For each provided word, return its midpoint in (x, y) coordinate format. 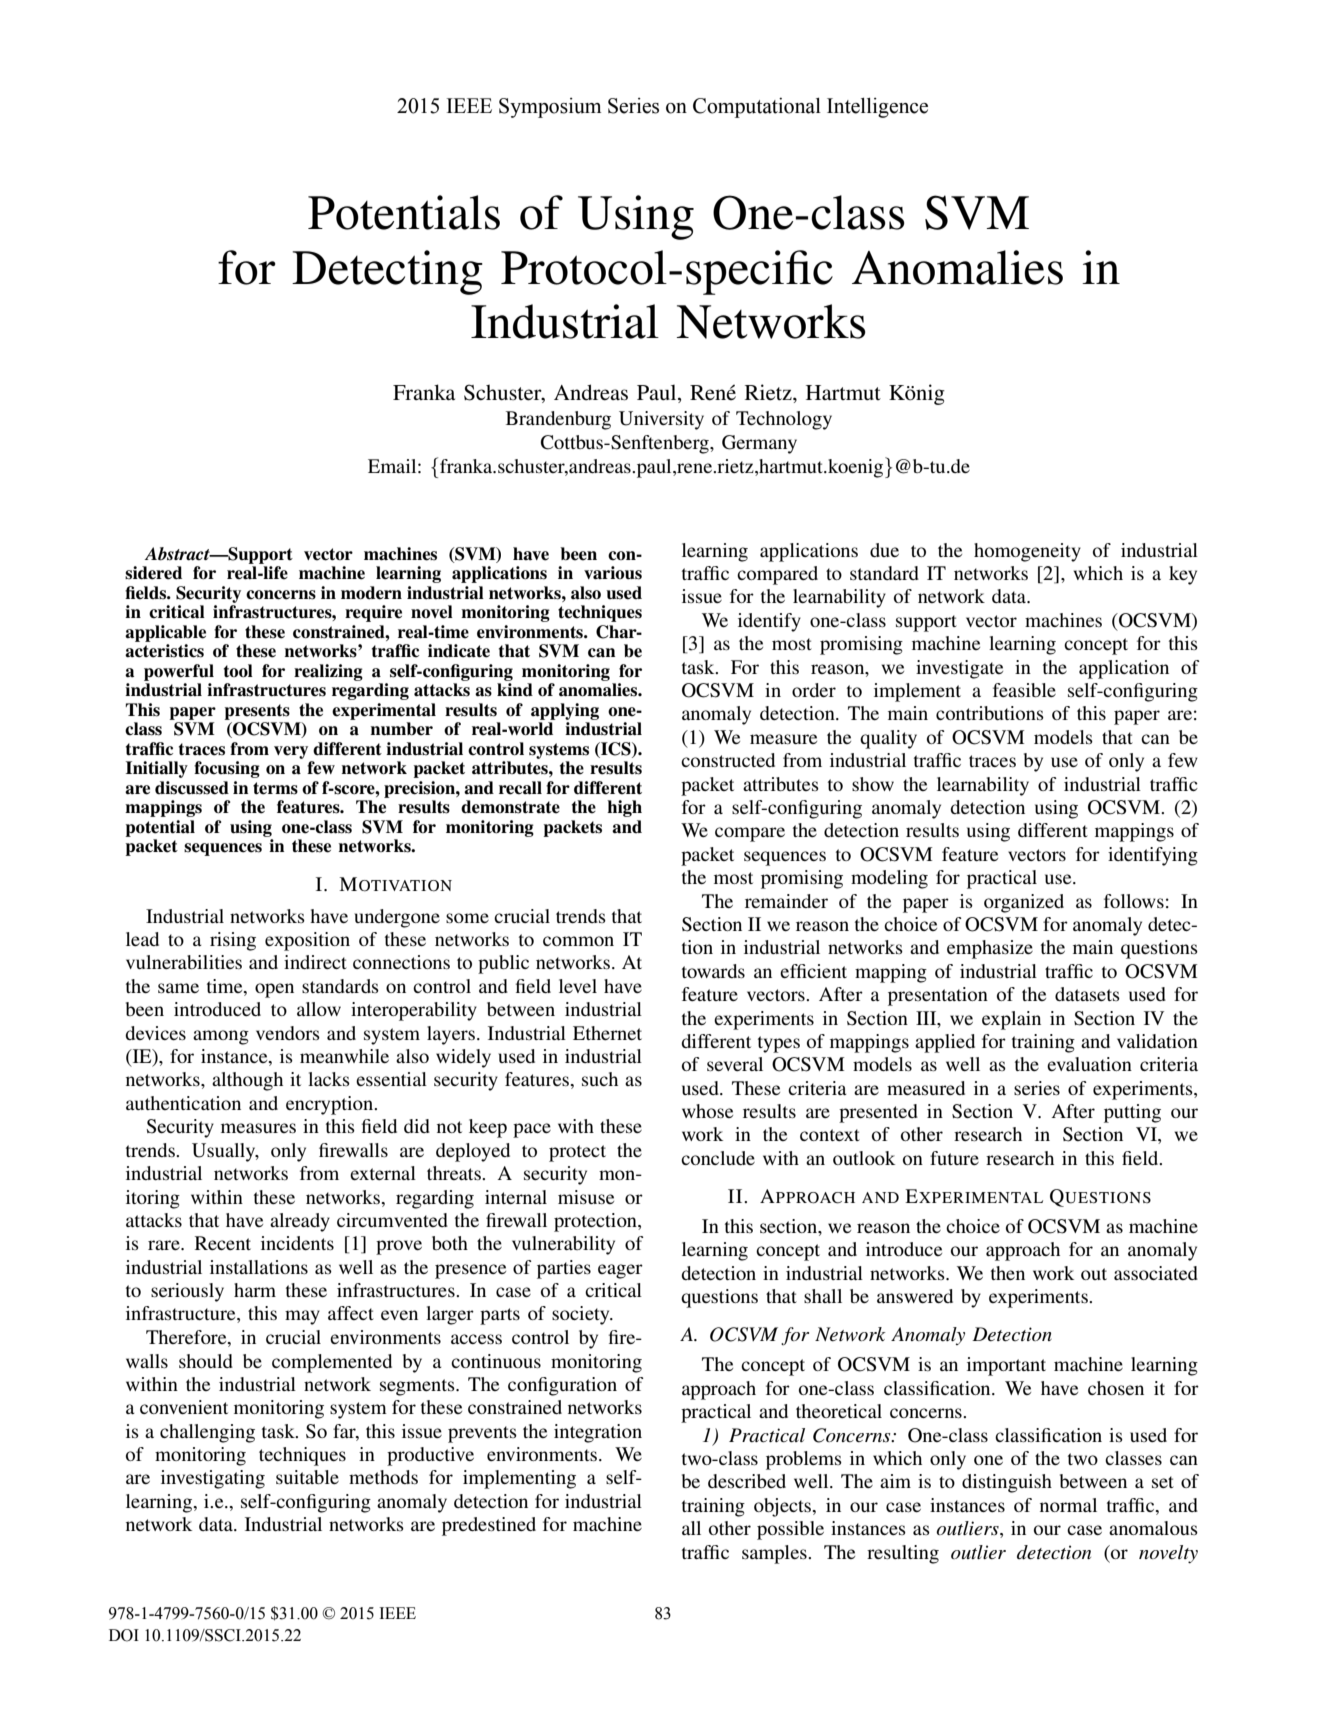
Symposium (550, 108)
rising (233, 941)
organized (1024, 903)
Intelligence (877, 108)
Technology (784, 420)
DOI (124, 1635)
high (624, 808)
